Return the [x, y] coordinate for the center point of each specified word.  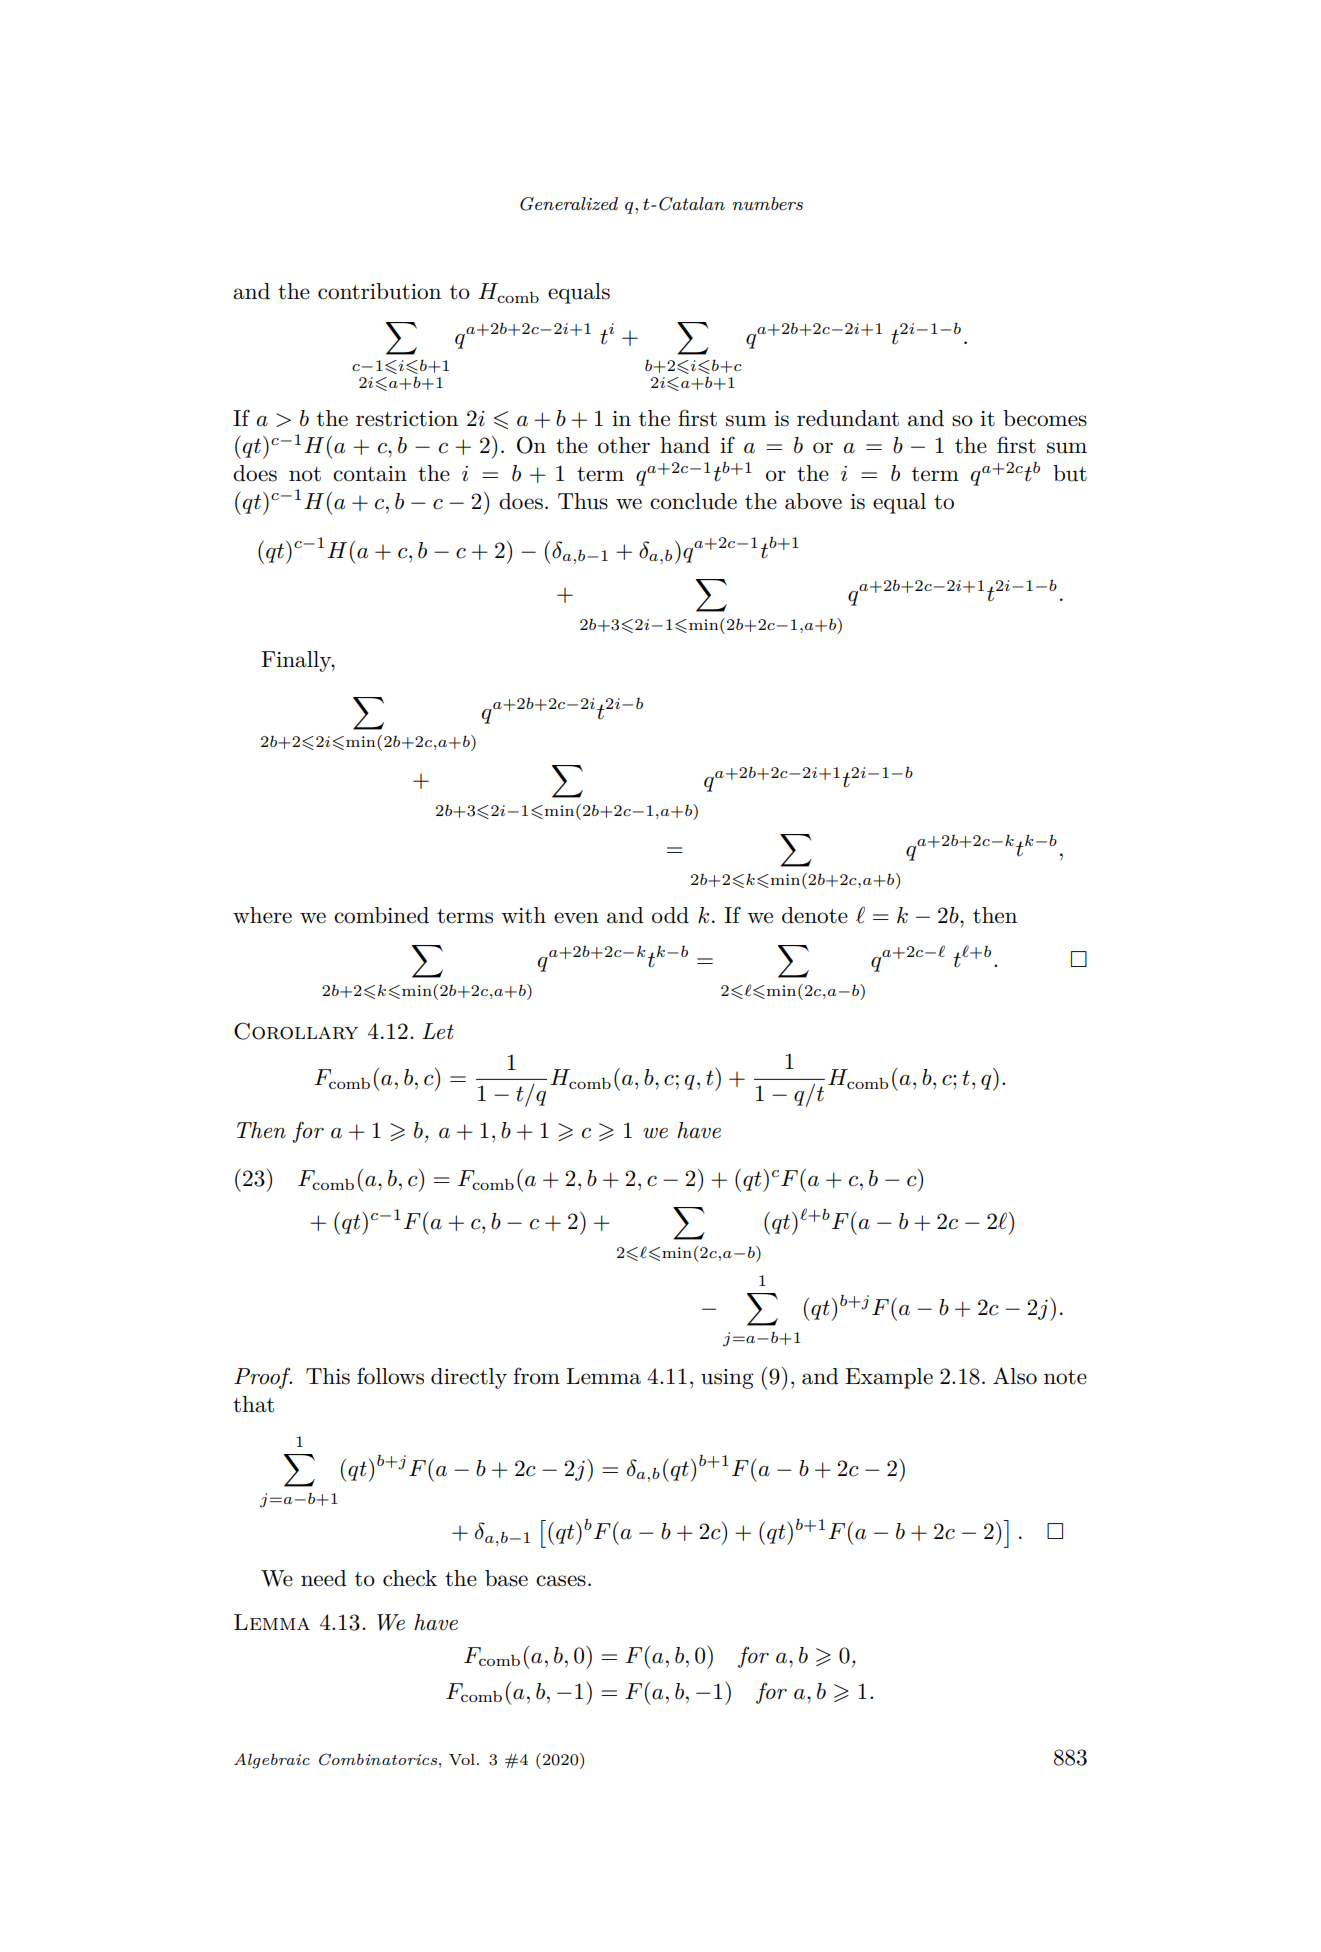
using [727, 1379]
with [523, 915]
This [328, 1376]
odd [670, 915]
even [576, 918]
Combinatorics [379, 1759]
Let [438, 1031]
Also [1015, 1376]
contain [370, 474]
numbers [767, 203]
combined [381, 915]
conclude [693, 501]
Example [889, 1378]
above [813, 501]
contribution [379, 291]
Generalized [569, 204]
